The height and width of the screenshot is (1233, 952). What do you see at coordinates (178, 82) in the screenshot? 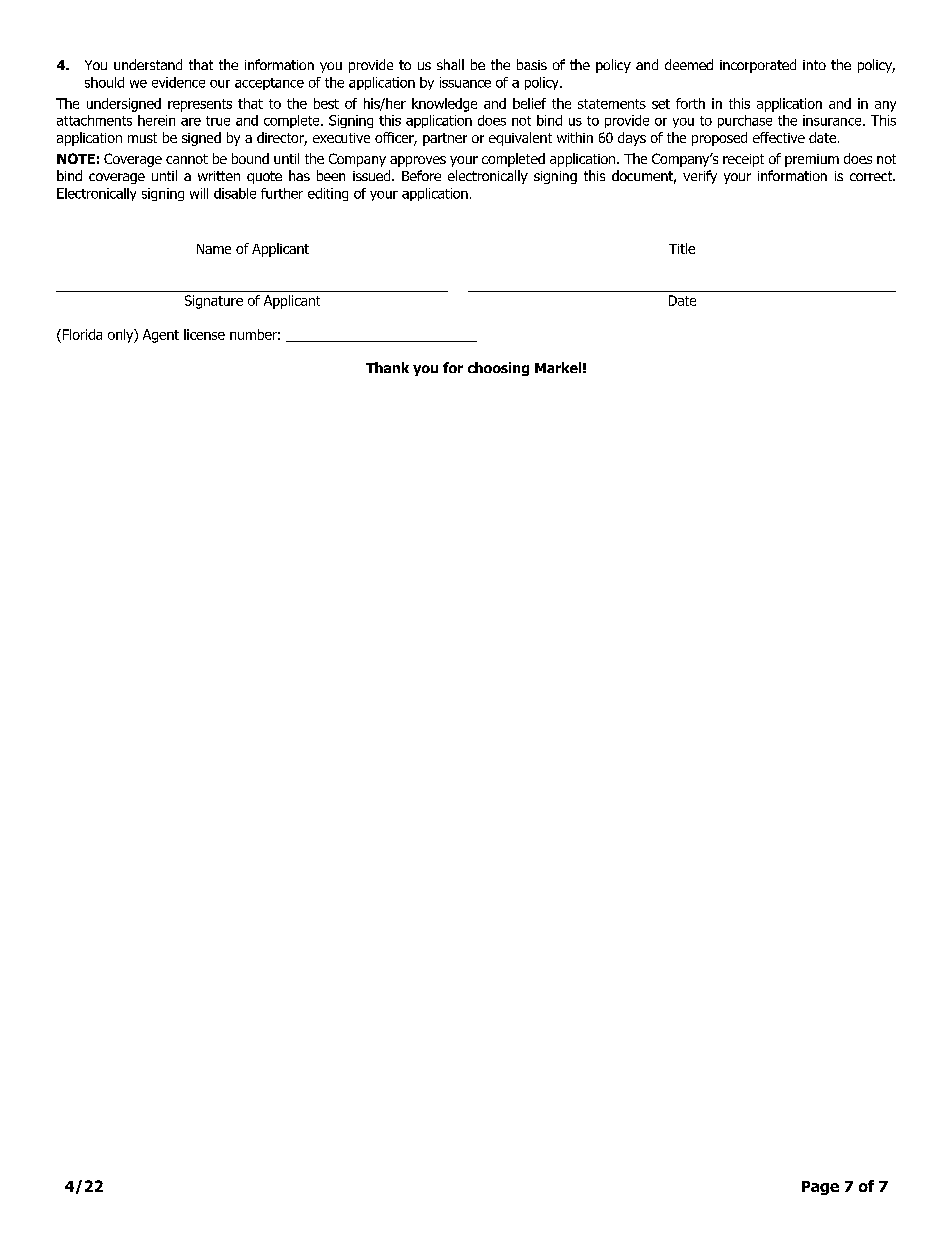
I see `evidence` at bounding box center [178, 82].
